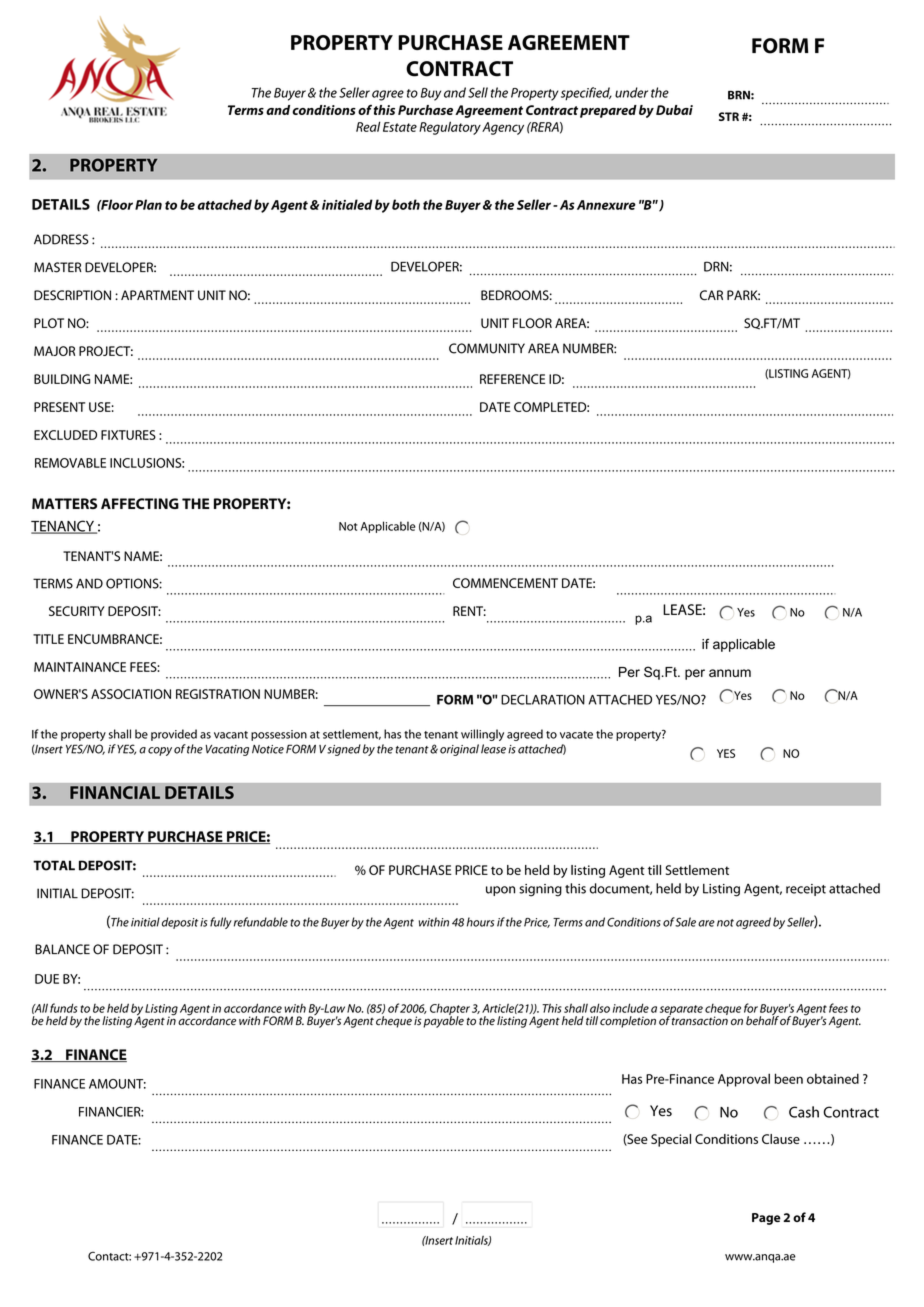 This image has height=1307, width=924. What do you see at coordinates (450, 128) in the image?
I see `Regulatory` at bounding box center [450, 128].
